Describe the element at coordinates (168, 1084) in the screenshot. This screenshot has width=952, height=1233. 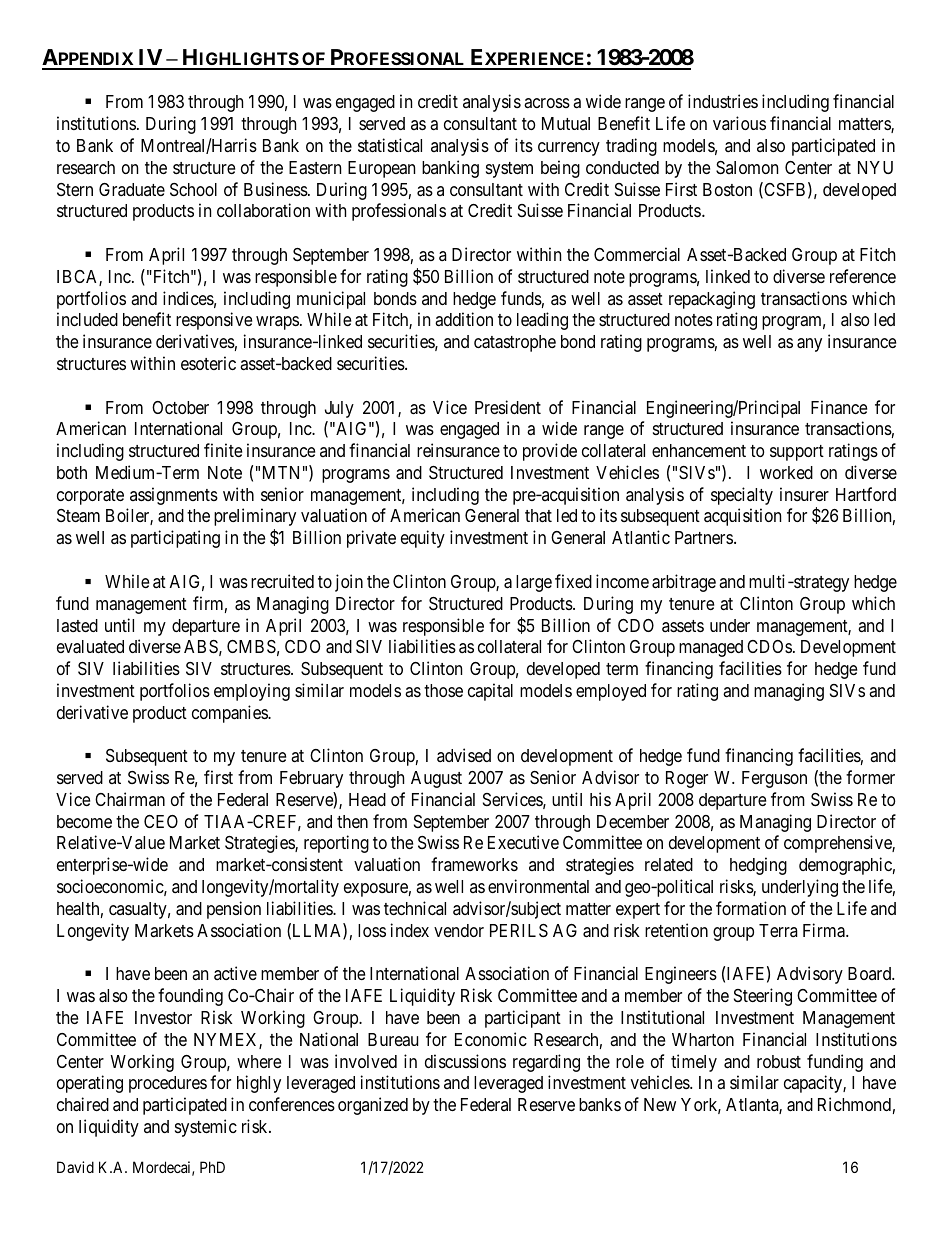
I see `procedures` at that location.
